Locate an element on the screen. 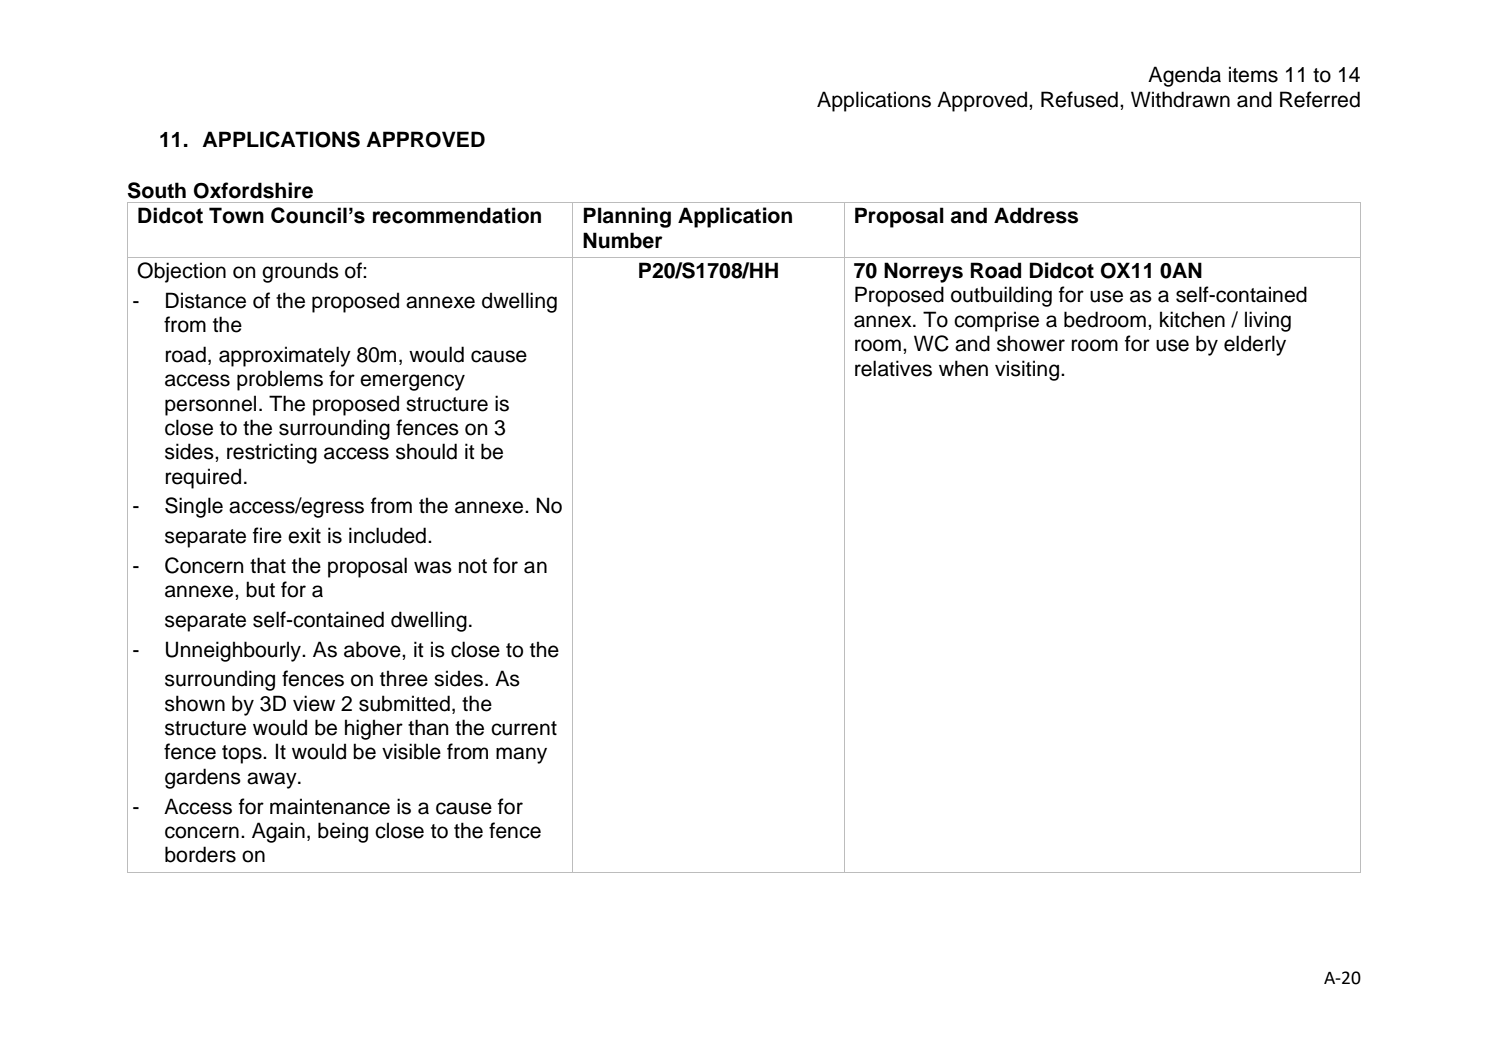  restricting is located at coordinates (272, 453).
